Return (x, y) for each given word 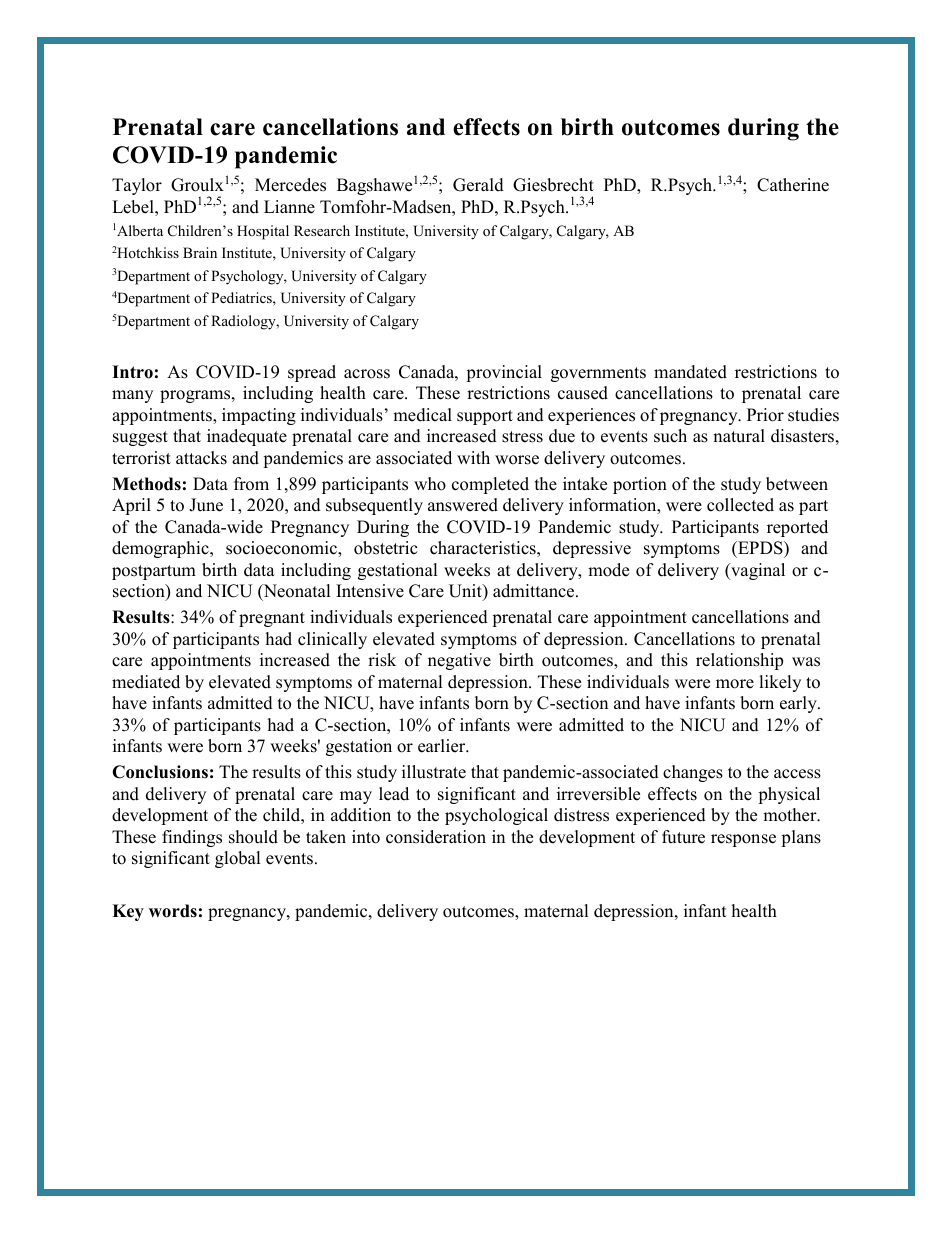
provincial (504, 373)
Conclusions (160, 772)
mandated (690, 372)
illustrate (434, 772)
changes (693, 773)
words (173, 911)
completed (490, 485)
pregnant (272, 619)
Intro (132, 372)
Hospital (263, 232)
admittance (535, 591)
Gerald (478, 185)
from (251, 484)
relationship (739, 661)
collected (740, 505)
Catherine (793, 185)
